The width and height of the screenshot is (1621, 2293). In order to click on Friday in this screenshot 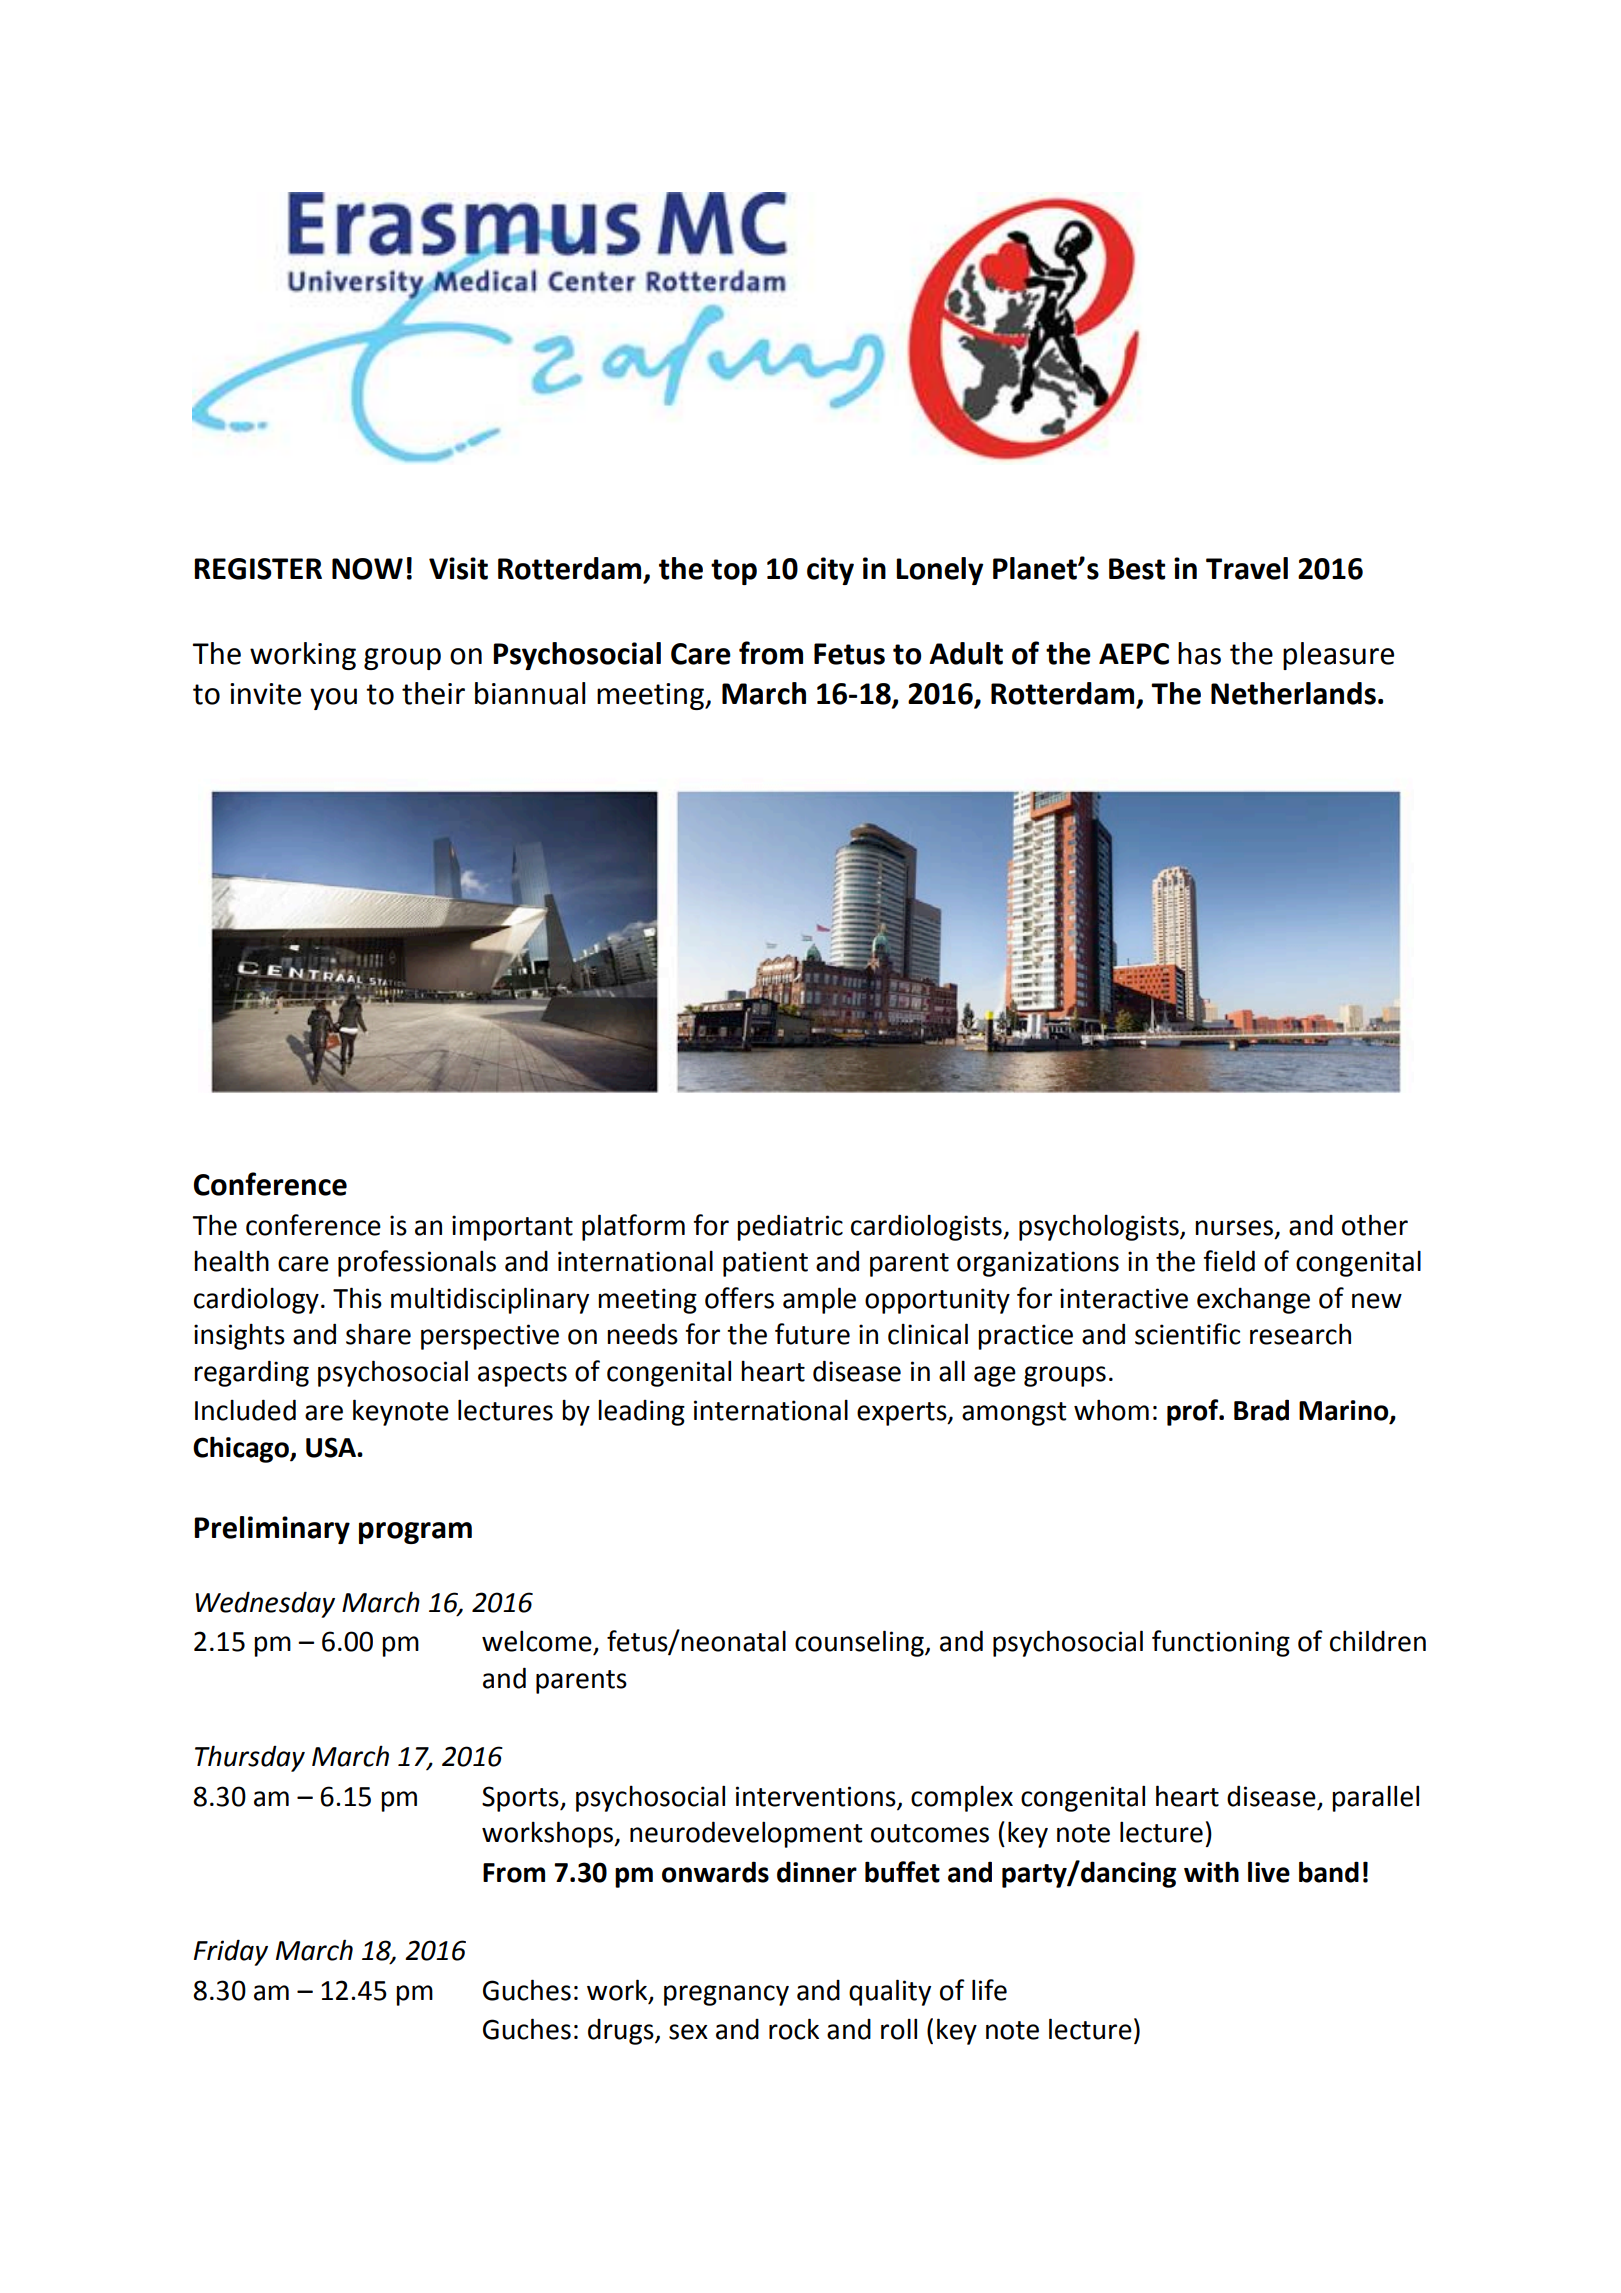, I will do `click(231, 1952)`.
